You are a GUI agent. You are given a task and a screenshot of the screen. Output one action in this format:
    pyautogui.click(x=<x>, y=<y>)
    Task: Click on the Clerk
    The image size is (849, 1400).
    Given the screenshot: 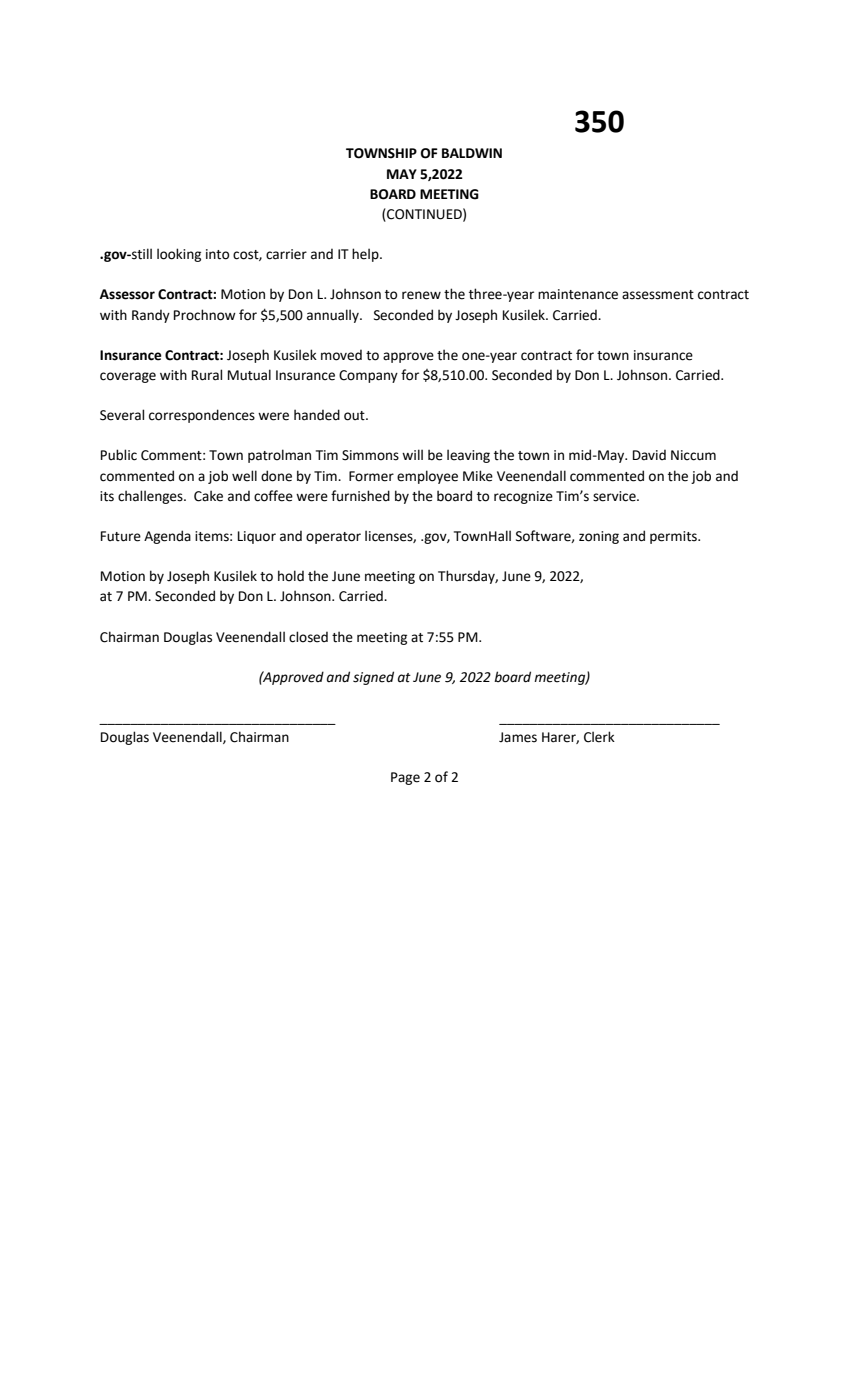 What is the action you would take?
    pyautogui.click(x=599, y=737)
